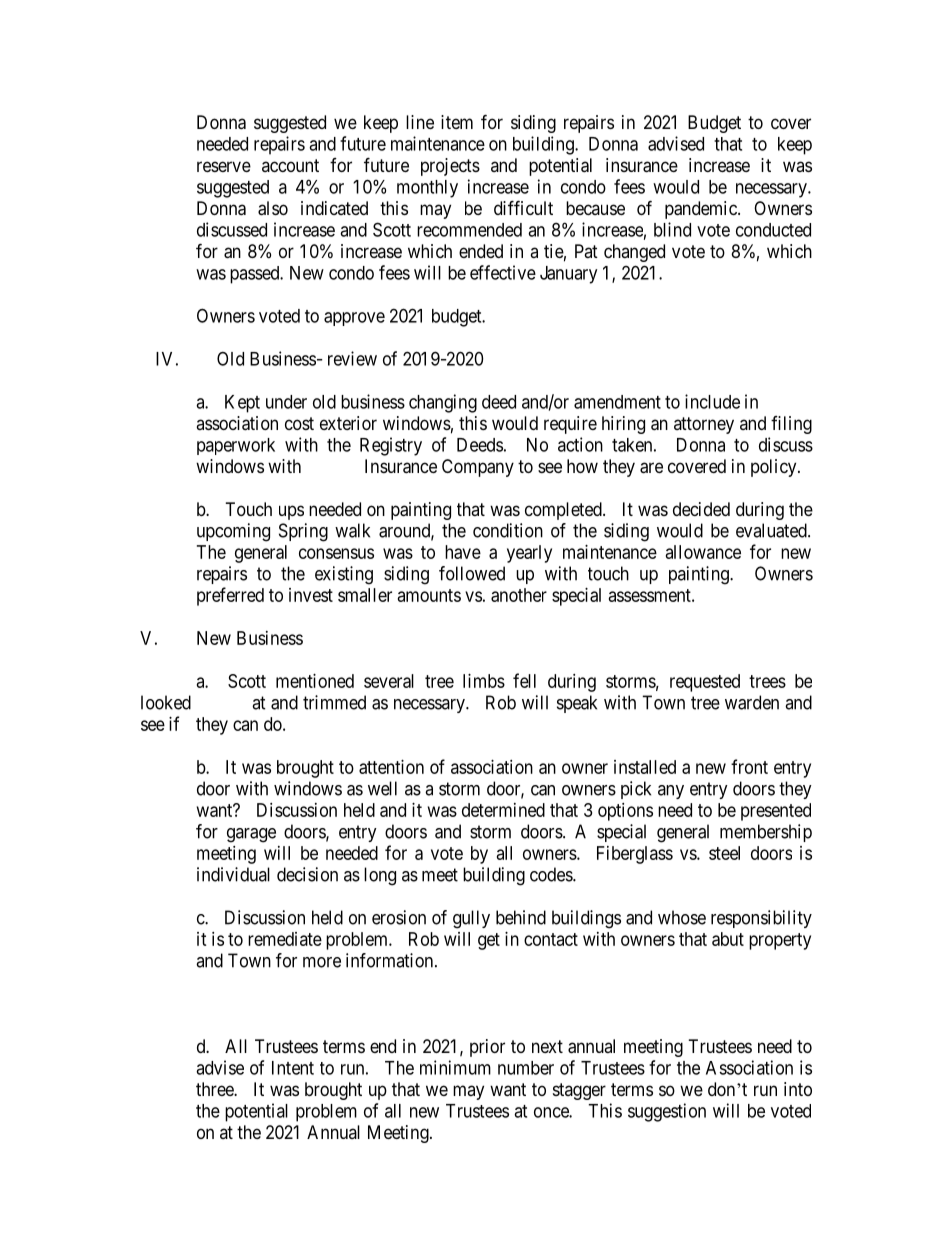 This image has width=952, height=1233. Describe the element at coordinates (508, 530) in the image. I see `condition` at that location.
